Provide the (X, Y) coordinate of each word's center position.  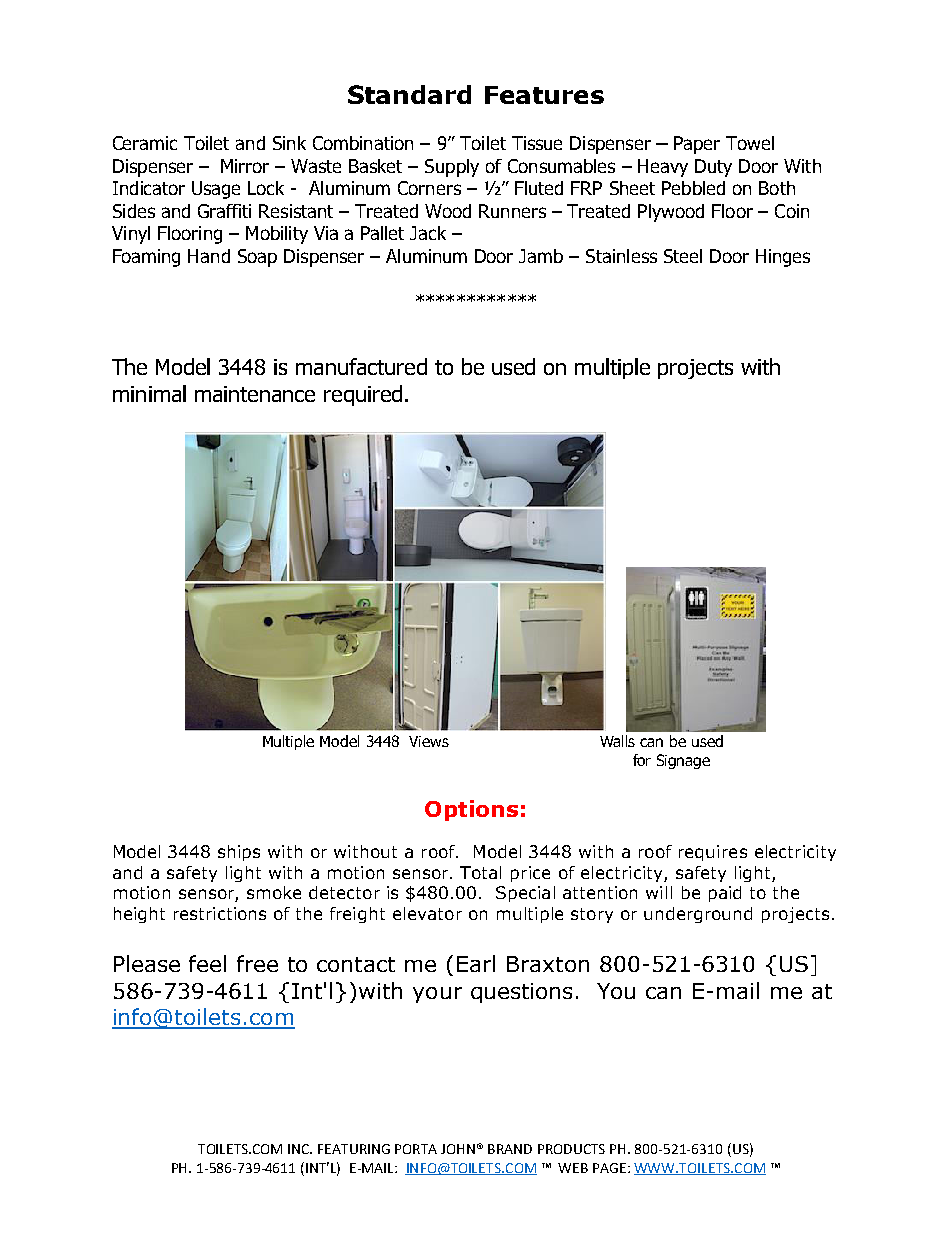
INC (300, 1149)
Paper (697, 145)
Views (429, 741)
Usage (216, 190)
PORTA (416, 1149)
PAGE (609, 1168)
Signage (683, 761)
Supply (452, 168)
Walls (617, 741)
